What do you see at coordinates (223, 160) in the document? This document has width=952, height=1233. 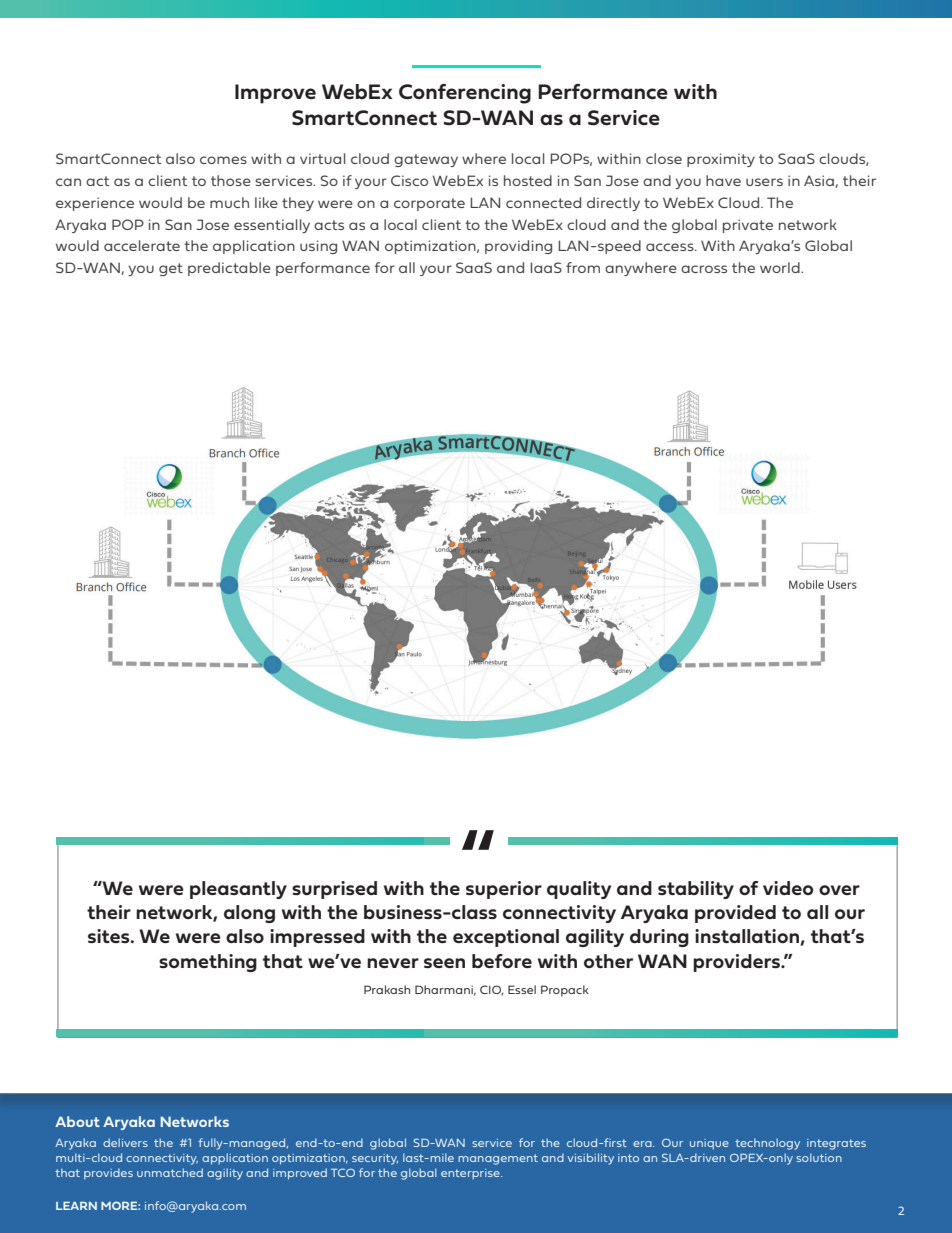 I see `comes` at bounding box center [223, 160].
